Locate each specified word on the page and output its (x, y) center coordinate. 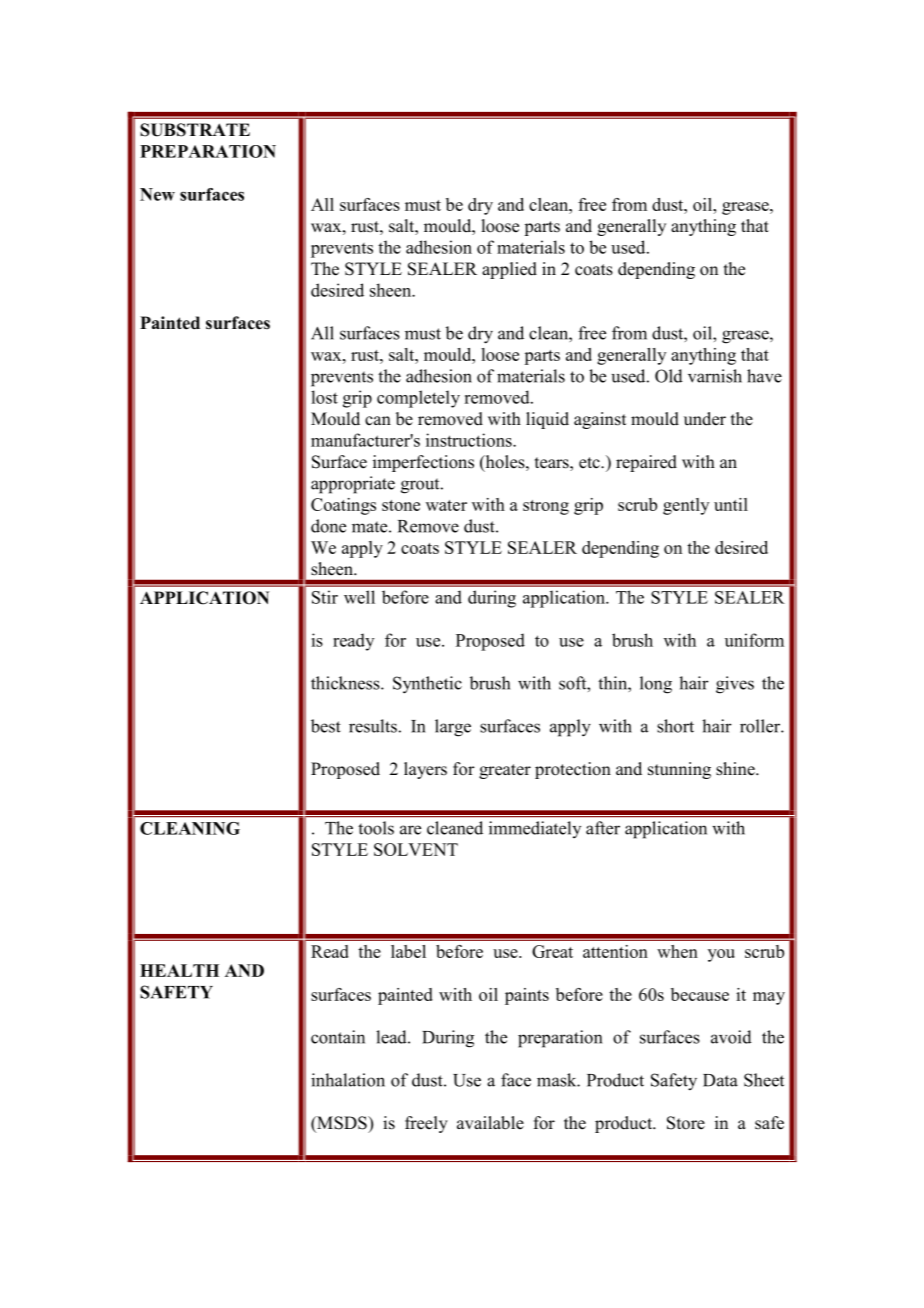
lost (324, 397)
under (705, 419)
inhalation (348, 1080)
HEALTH (179, 970)
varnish (715, 376)
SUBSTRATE (195, 130)
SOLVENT (416, 849)
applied (509, 270)
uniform (754, 640)
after (603, 828)
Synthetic (427, 685)
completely (418, 399)
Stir (325, 597)
